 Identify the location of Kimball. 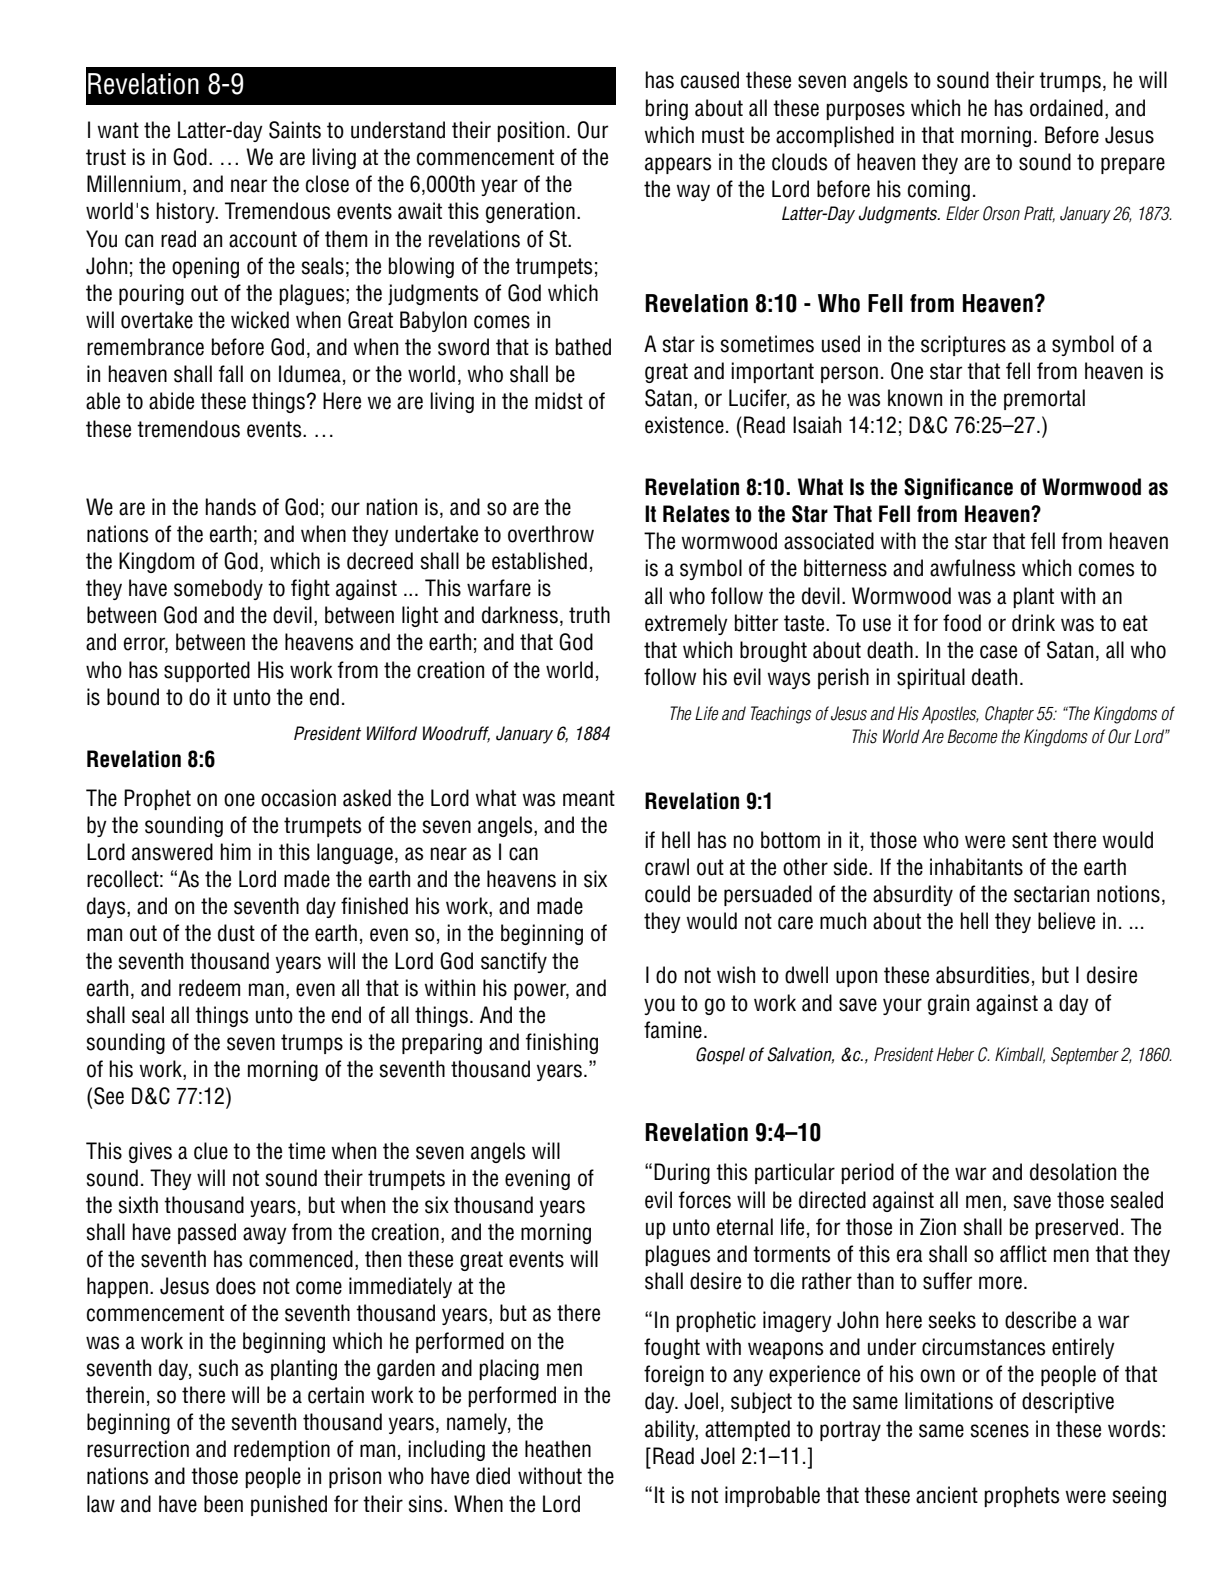
(1020, 1055).
